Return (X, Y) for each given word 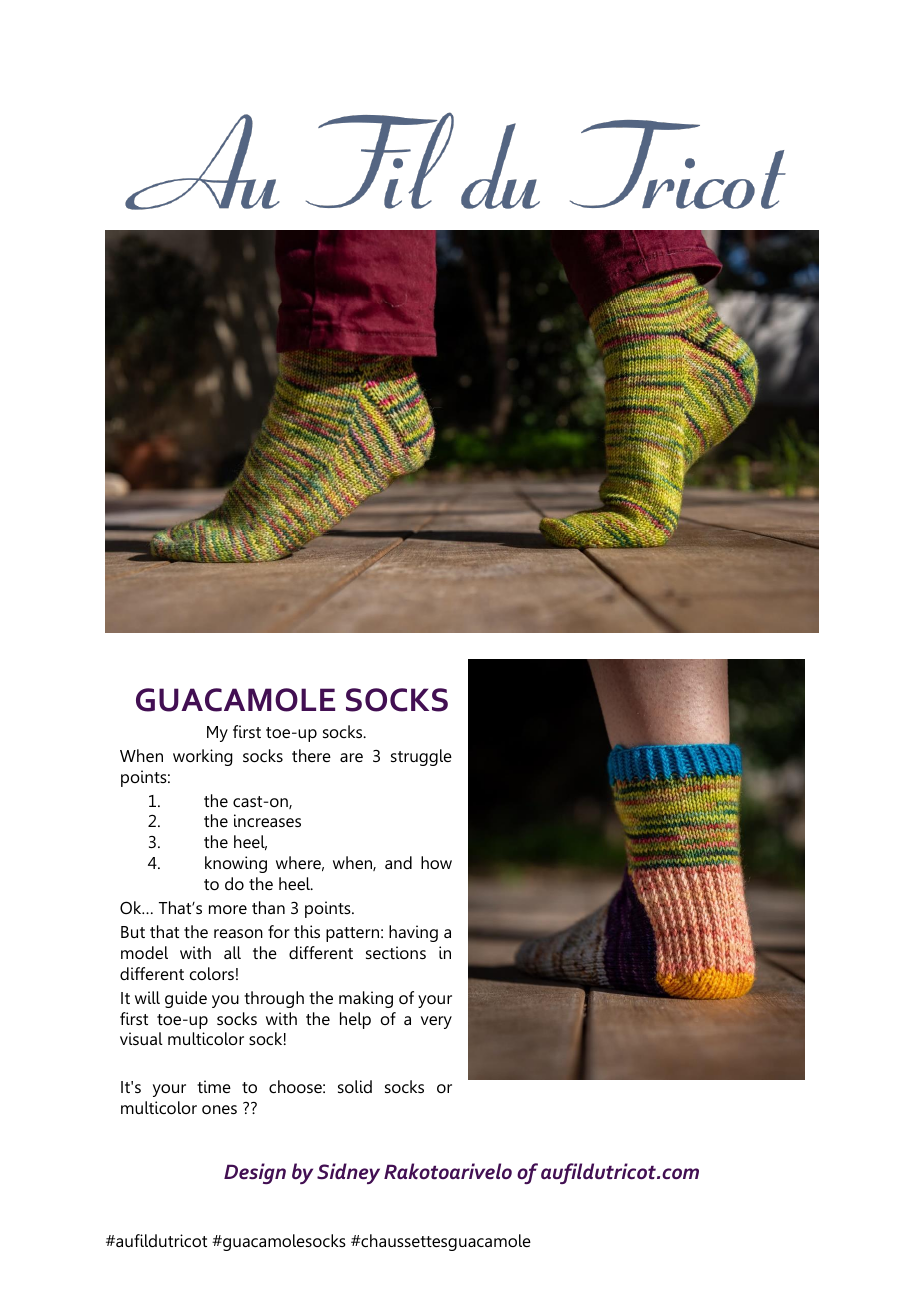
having (413, 933)
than (268, 907)
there (311, 755)
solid (355, 1086)
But (133, 932)
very (436, 1022)
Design (255, 1173)
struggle (421, 757)
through (274, 999)
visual (141, 1038)
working (203, 757)
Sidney (348, 1173)
